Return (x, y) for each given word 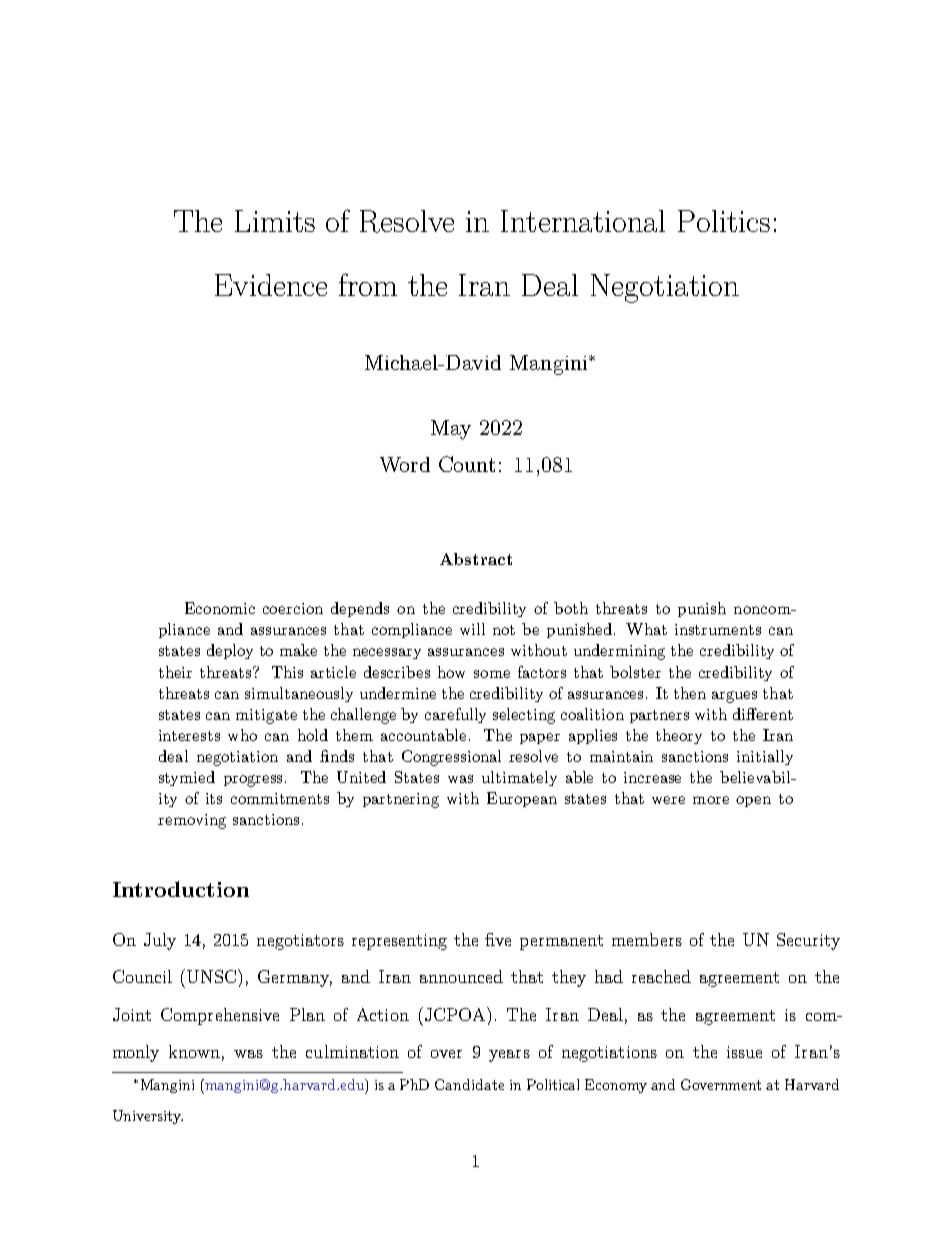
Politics (724, 221)
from (368, 284)
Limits (275, 221)
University (148, 1117)
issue (744, 1052)
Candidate (469, 1084)
